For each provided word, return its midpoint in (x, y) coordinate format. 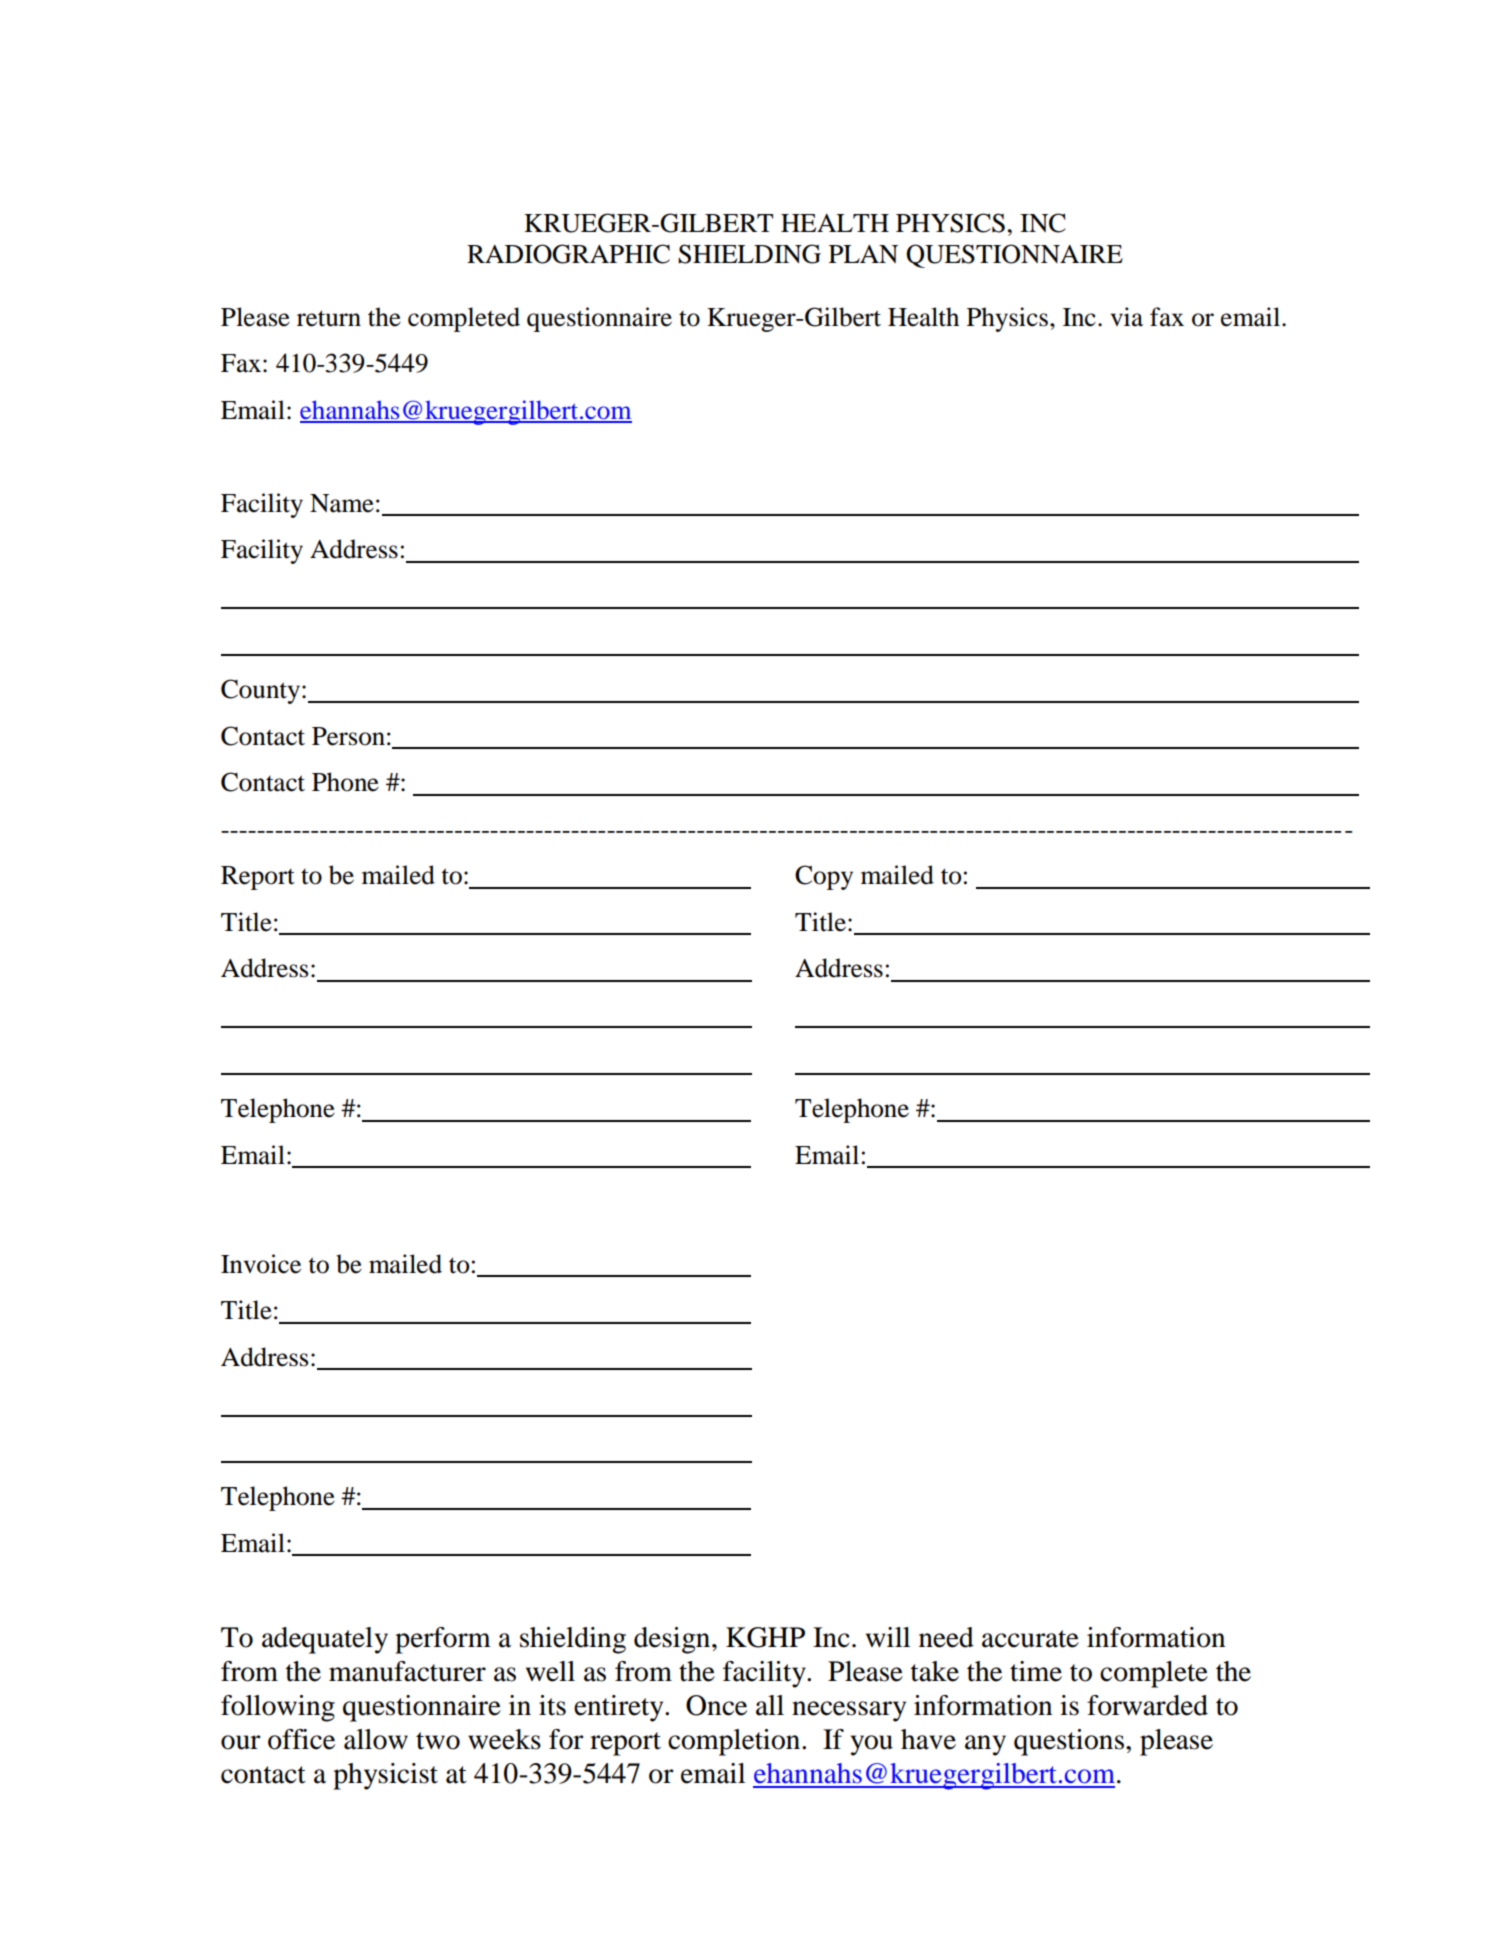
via (1126, 317)
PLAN (863, 254)
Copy (824, 877)
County (262, 691)
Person (348, 736)
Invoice (261, 1264)
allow (376, 1739)
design (673, 1640)
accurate (1030, 1639)
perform (443, 1640)
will (888, 1637)
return (329, 318)
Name (342, 503)
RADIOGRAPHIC (568, 254)
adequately (325, 1640)
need (946, 1637)
